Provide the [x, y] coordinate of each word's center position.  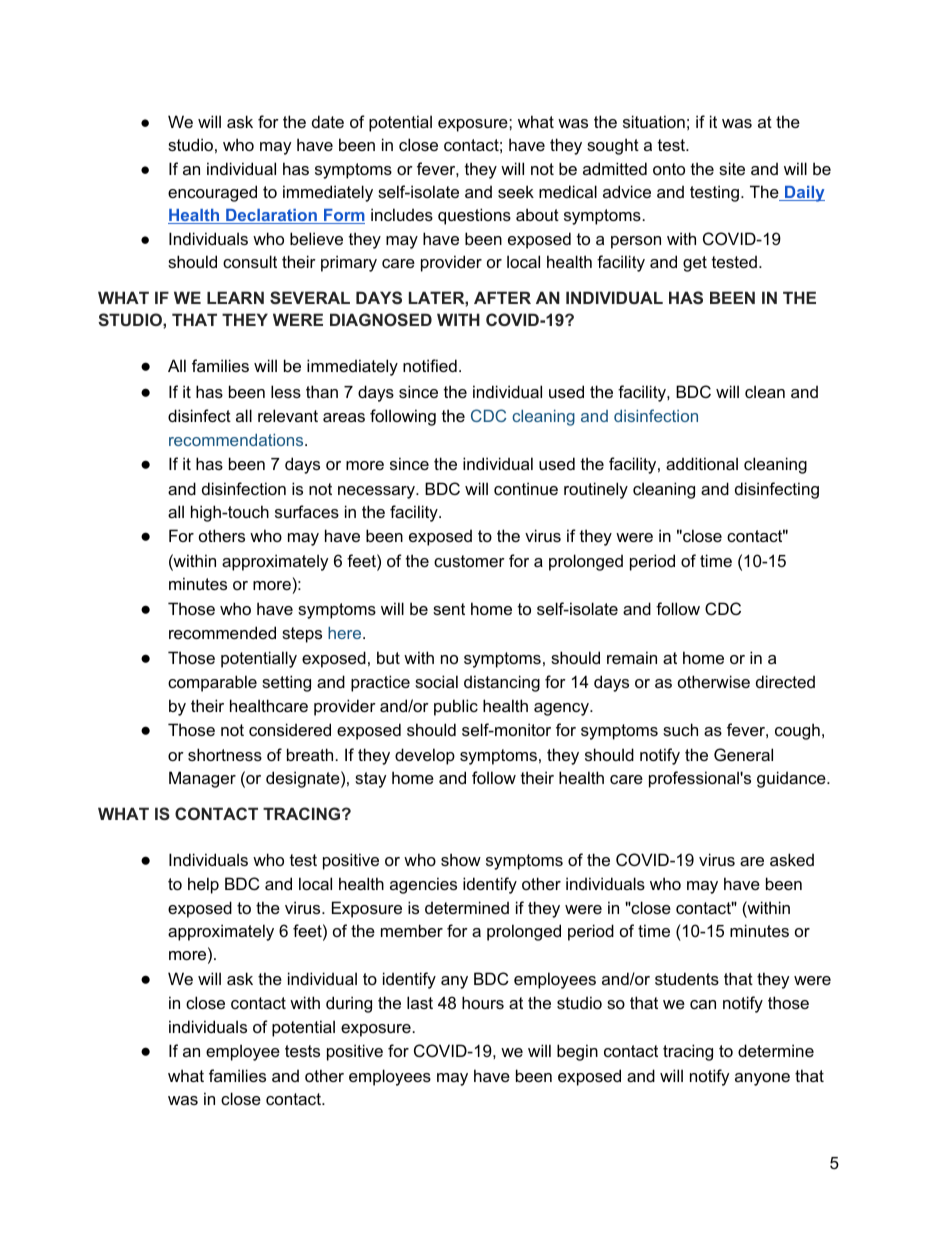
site [732, 168]
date [328, 121]
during [349, 1004]
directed [785, 681]
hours [483, 1002]
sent [449, 609]
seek [516, 191]
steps [302, 635]
